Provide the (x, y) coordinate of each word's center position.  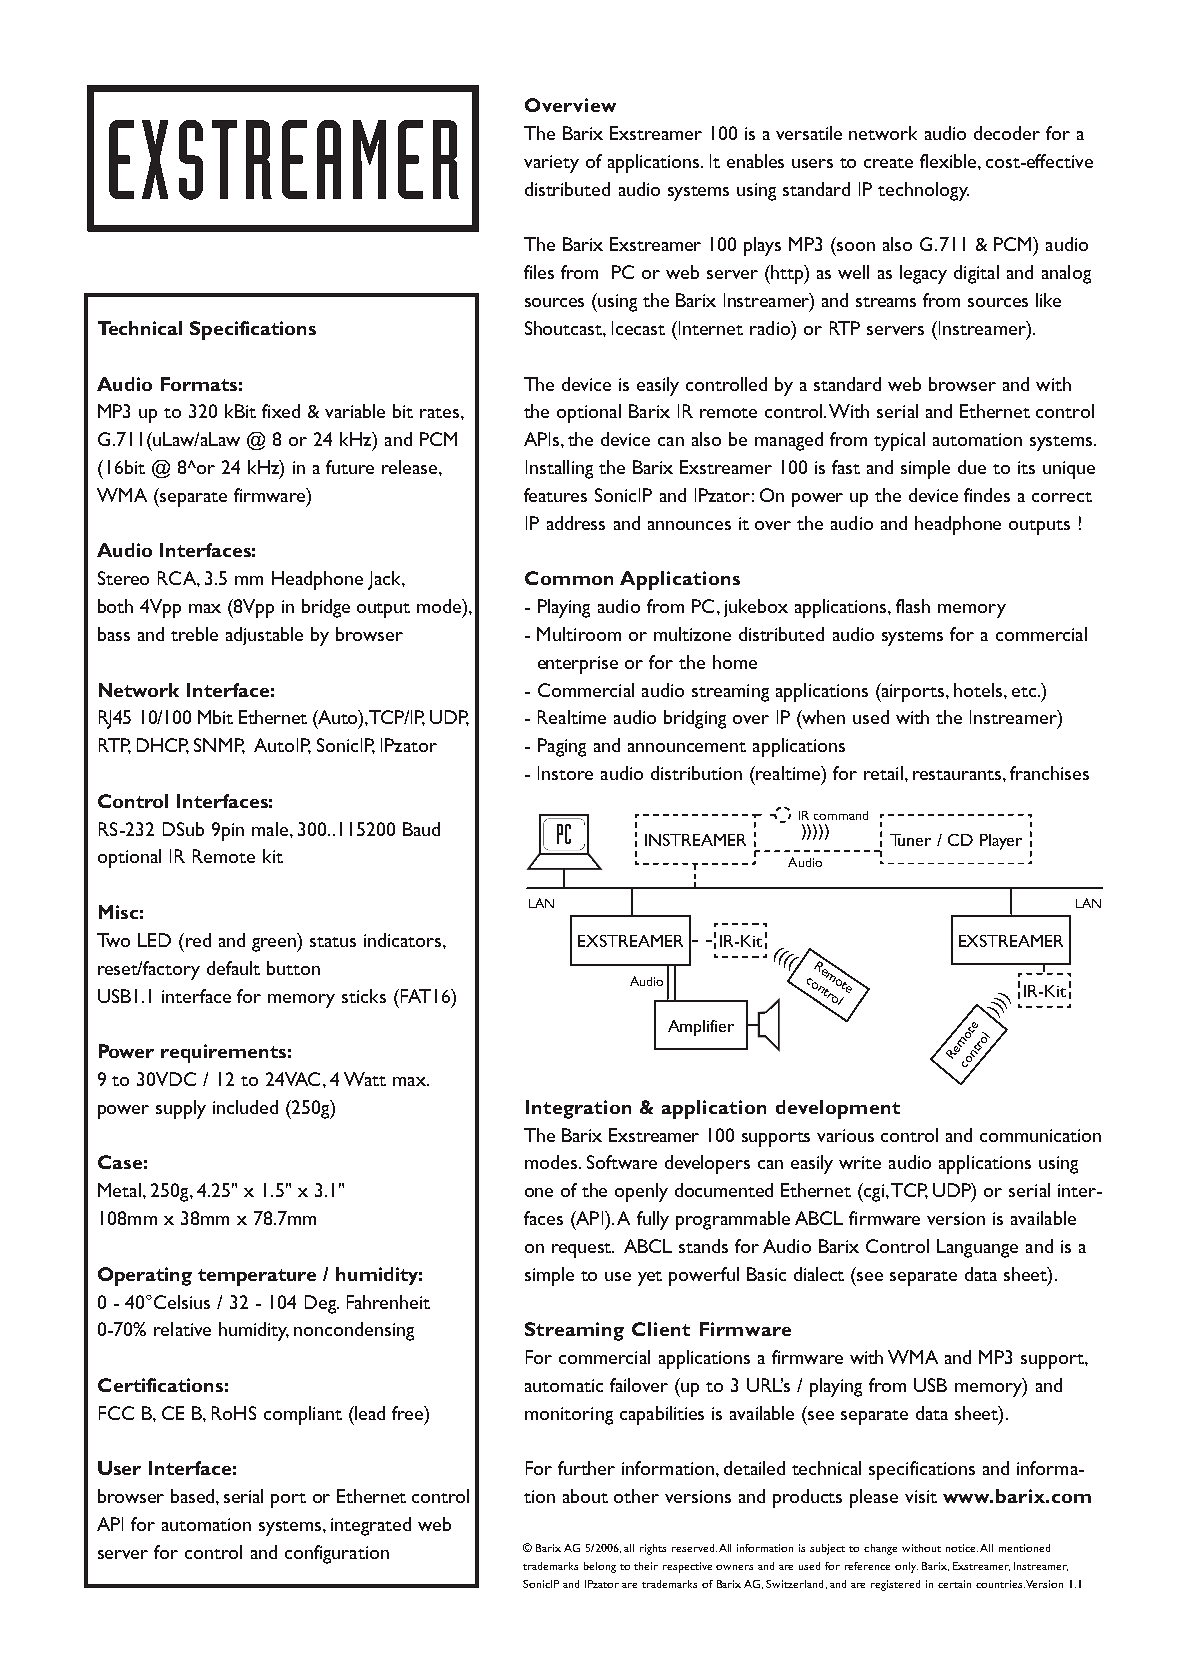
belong (600, 1567)
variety (551, 164)
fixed (281, 411)
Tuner (910, 840)
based (194, 1496)
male (271, 829)
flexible (949, 161)
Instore (565, 773)
